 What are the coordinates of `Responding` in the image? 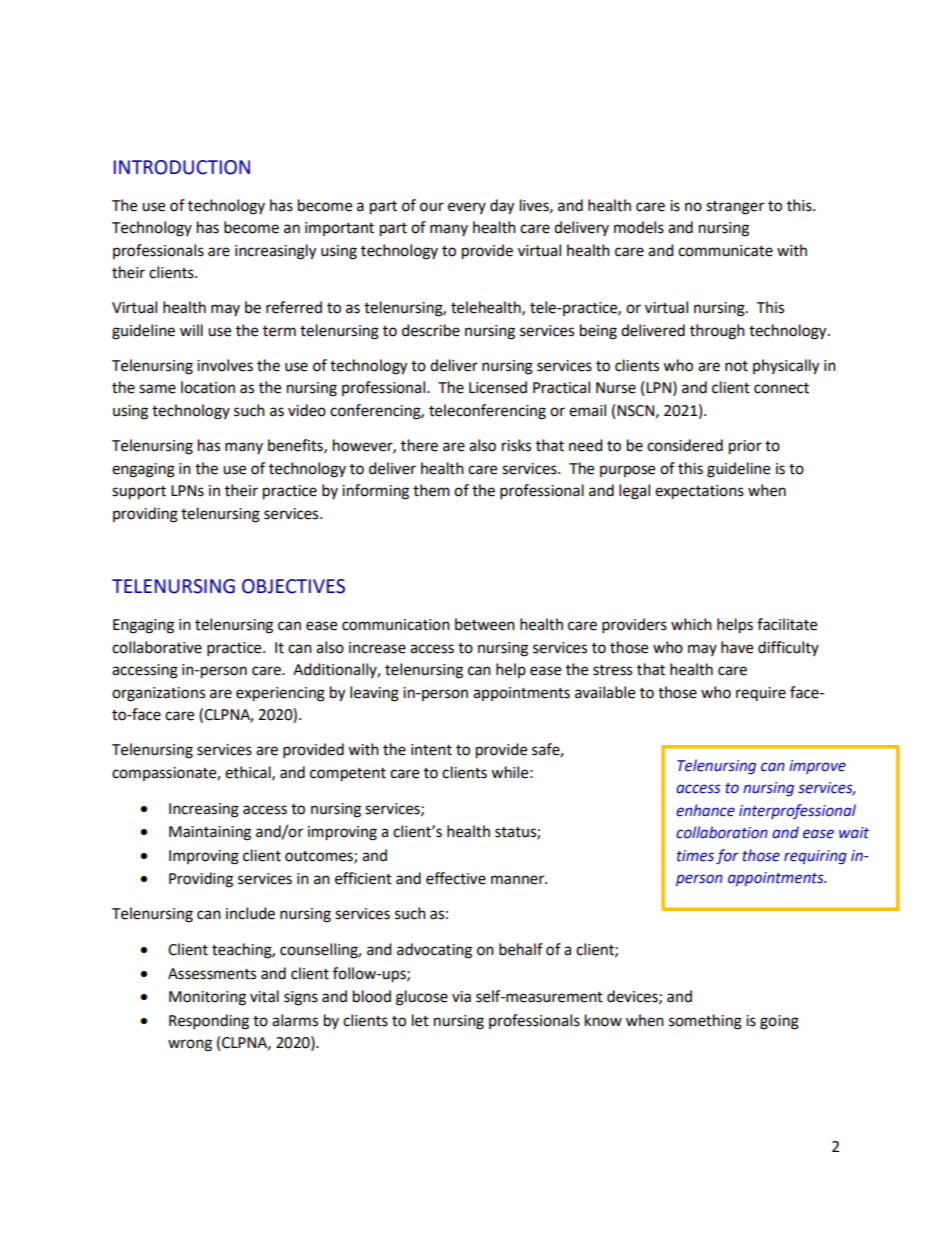 It's located at (209, 1022).
